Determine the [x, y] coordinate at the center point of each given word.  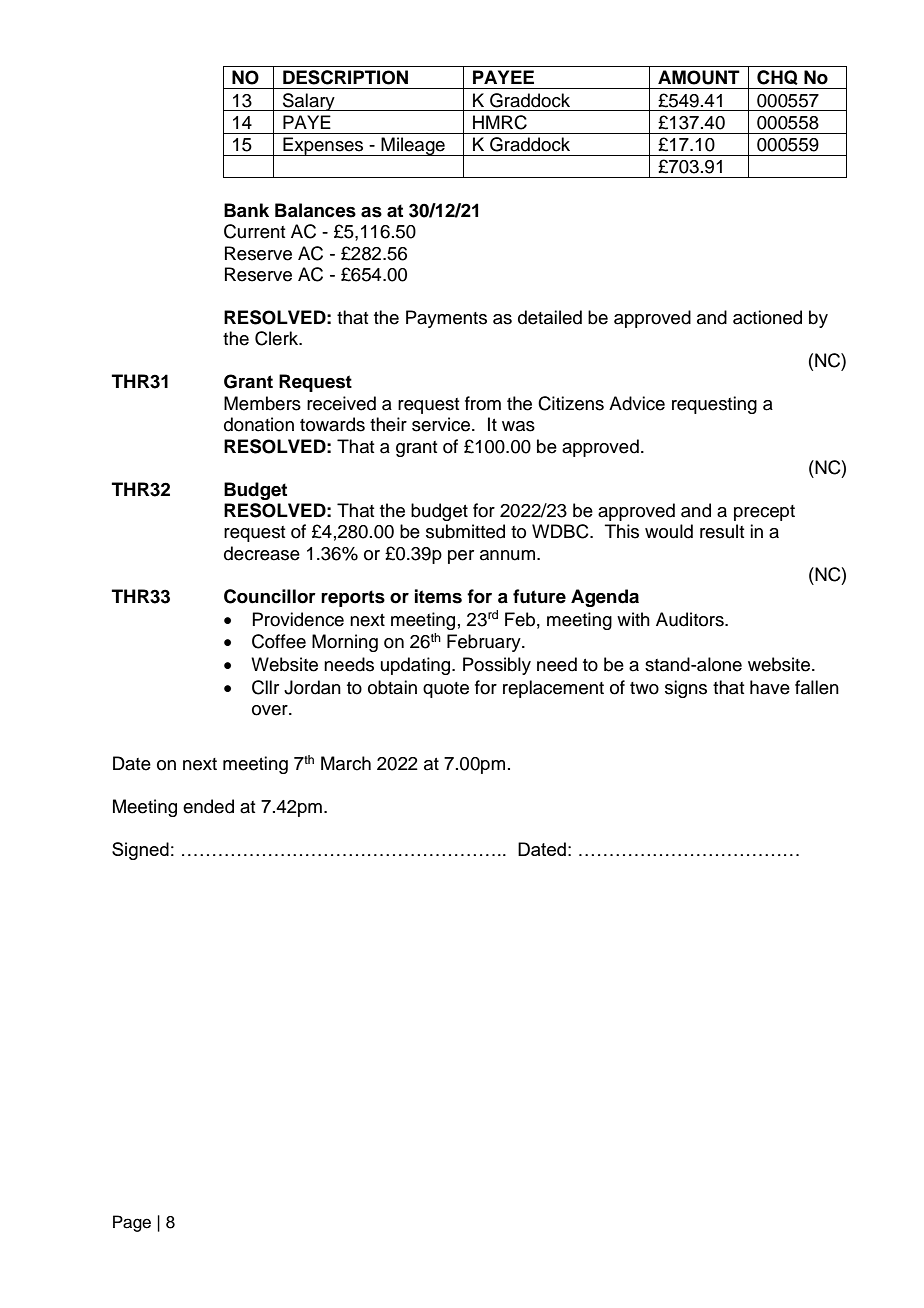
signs [686, 689]
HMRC [500, 122]
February [485, 643]
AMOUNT [699, 77]
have [770, 687]
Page [132, 1223]
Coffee [279, 641]
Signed [140, 851]
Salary [309, 102]
